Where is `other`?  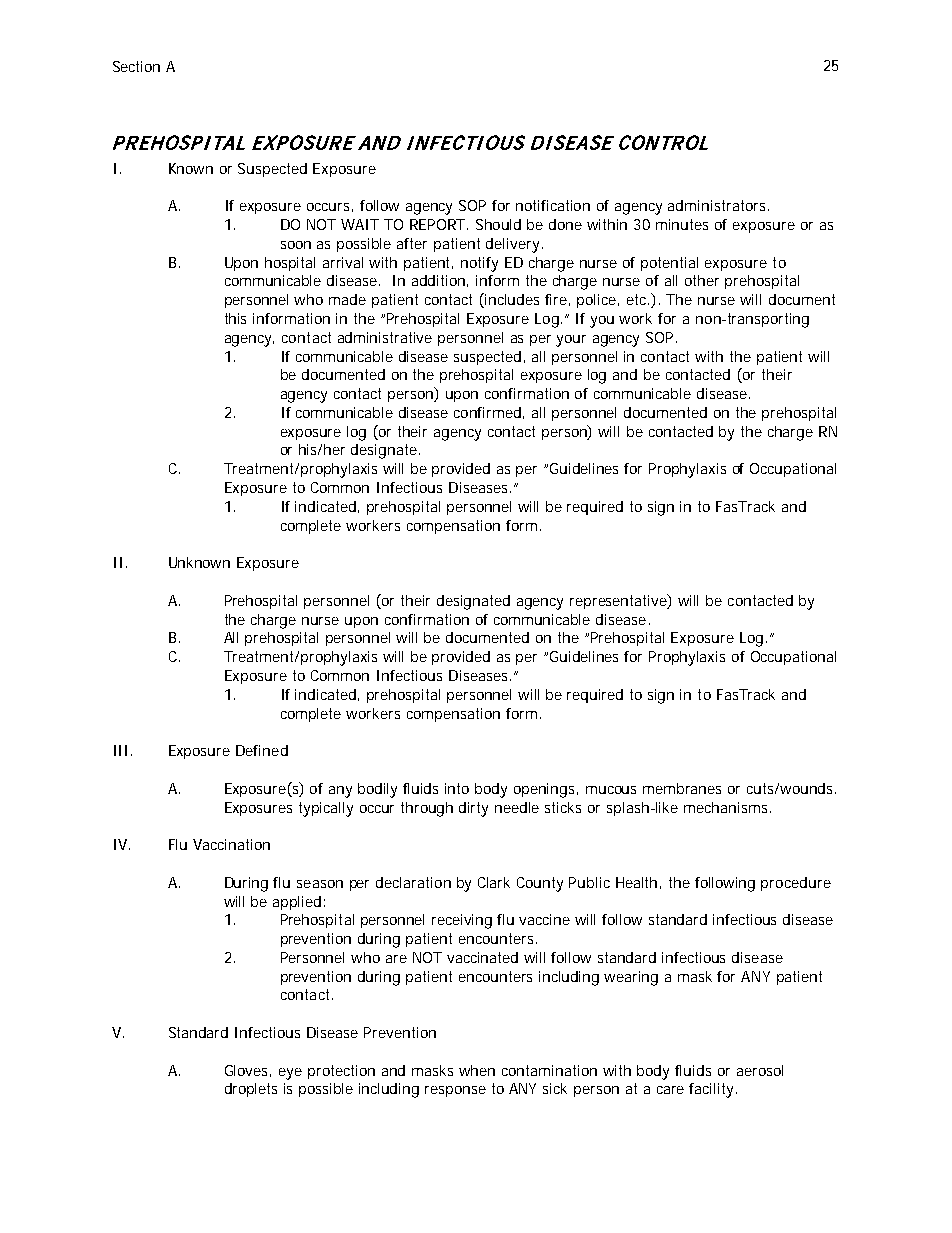 other is located at coordinates (702, 280).
